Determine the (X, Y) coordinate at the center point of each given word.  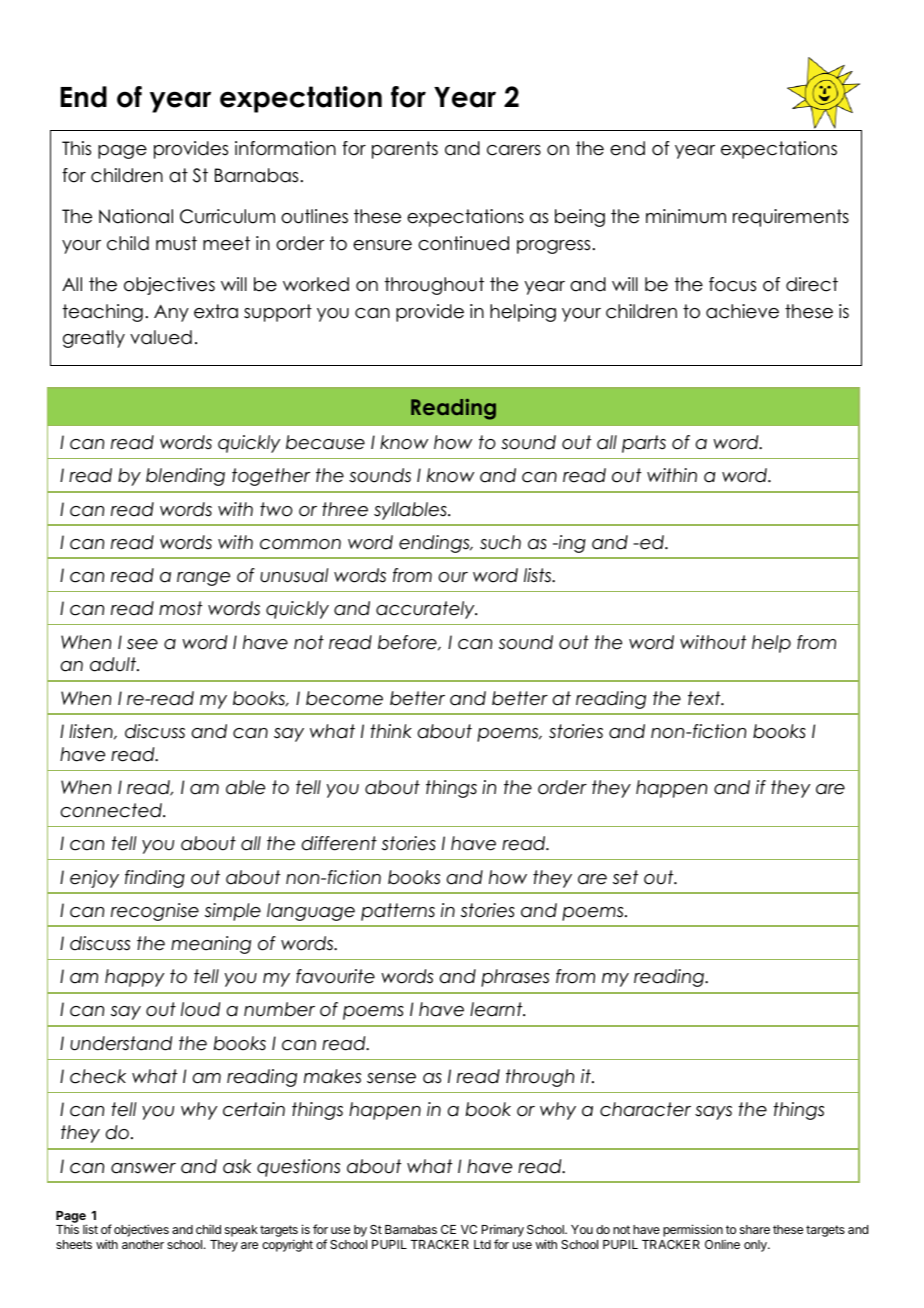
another (143, 1244)
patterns (398, 912)
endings (435, 544)
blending (185, 477)
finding (155, 879)
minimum (686, 216)
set (625, 877)
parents (405, 150)
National (136, 216)
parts (644, 444)
